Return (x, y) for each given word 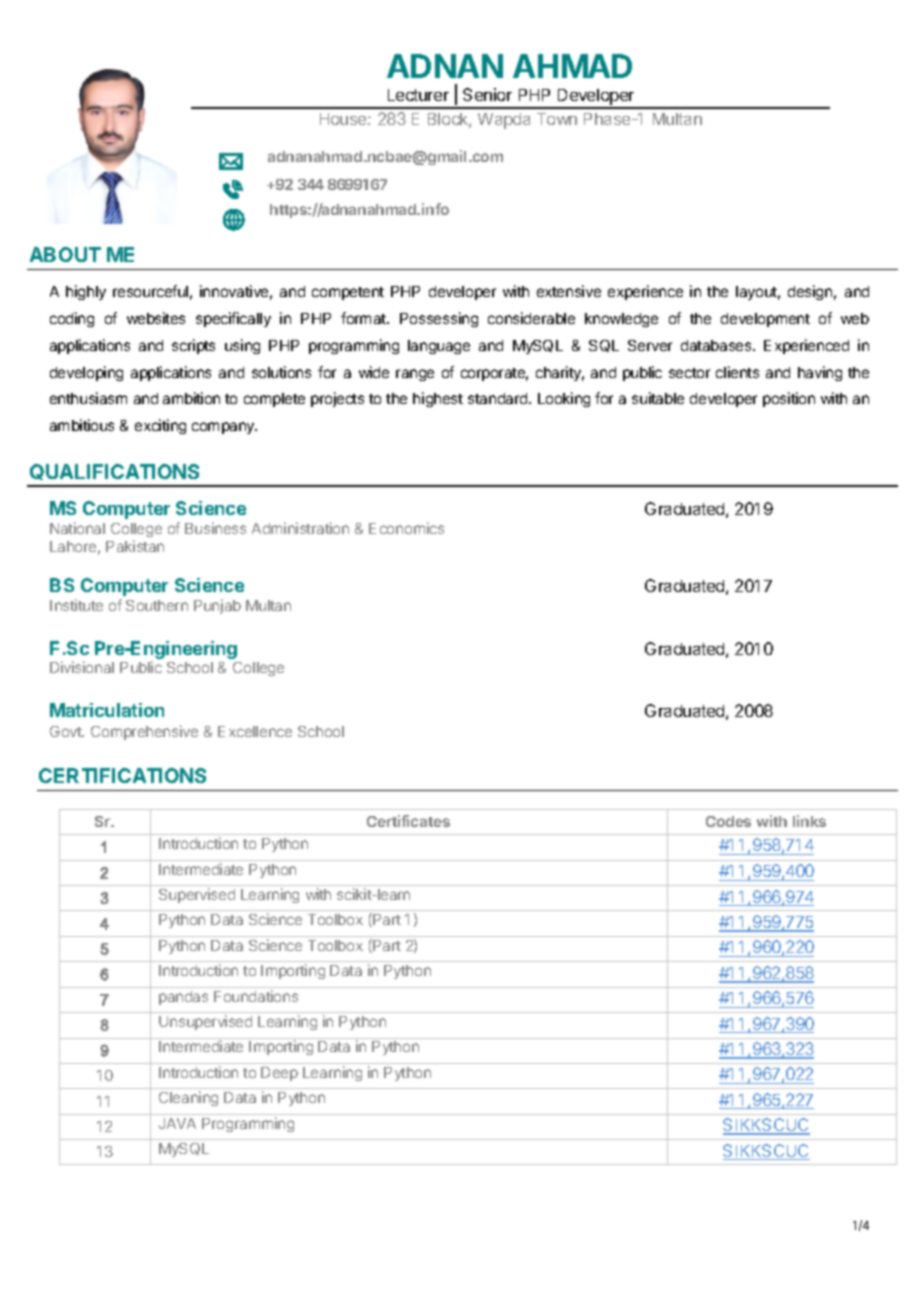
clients (737, 372)
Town (557, 119)
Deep (279, 1074)
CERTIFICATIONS (122, 775)
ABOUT (65, 254)
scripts (193, 346)
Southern (157, 605)
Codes (728, 821)
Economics (406, 528)
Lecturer (418, 95)
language (439, 347)
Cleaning (188, 1098)
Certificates (408, 821)
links (809, 821)
